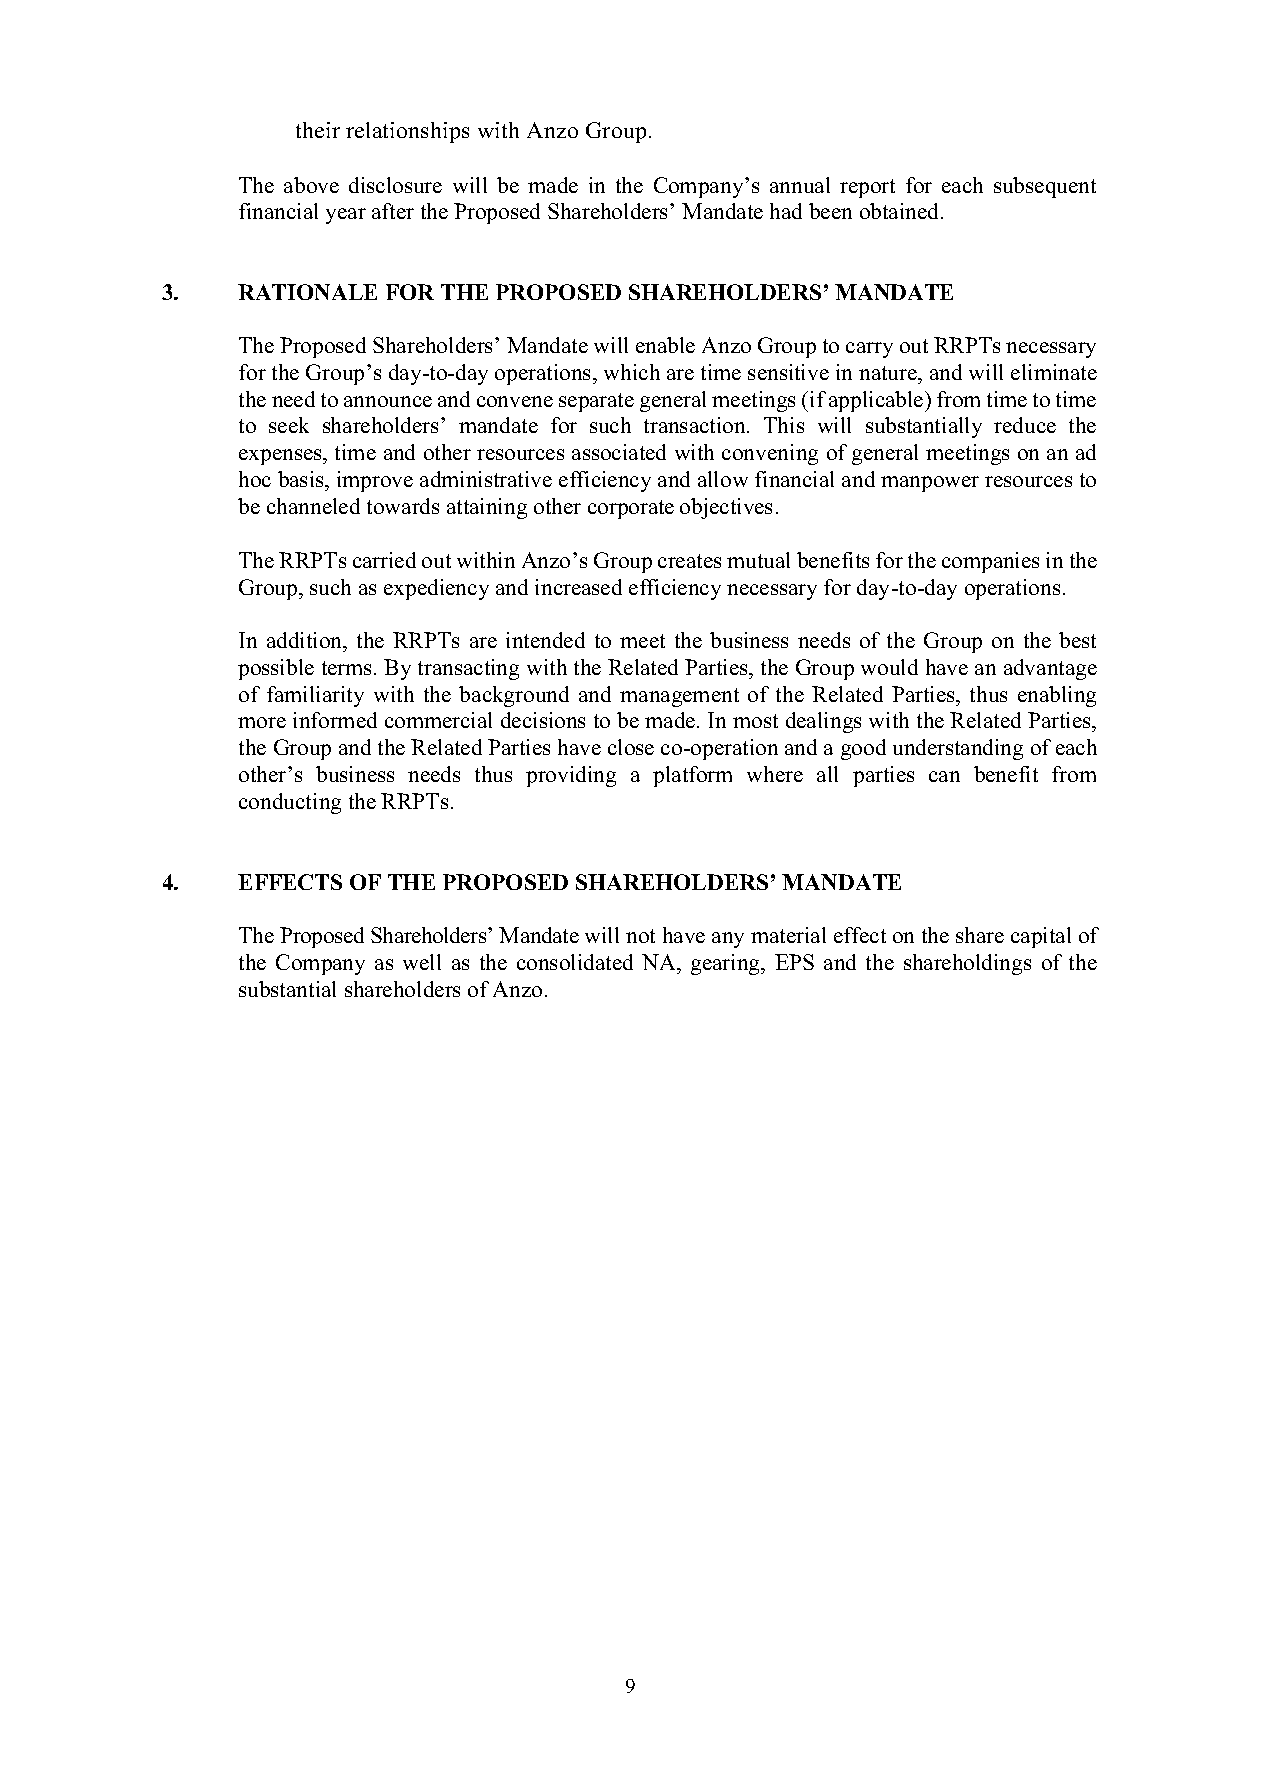 This screenshot has height=1784, width=1261. Describe the element at coordinates (800, 185) in the screenshot. I see `annual` at that location.
